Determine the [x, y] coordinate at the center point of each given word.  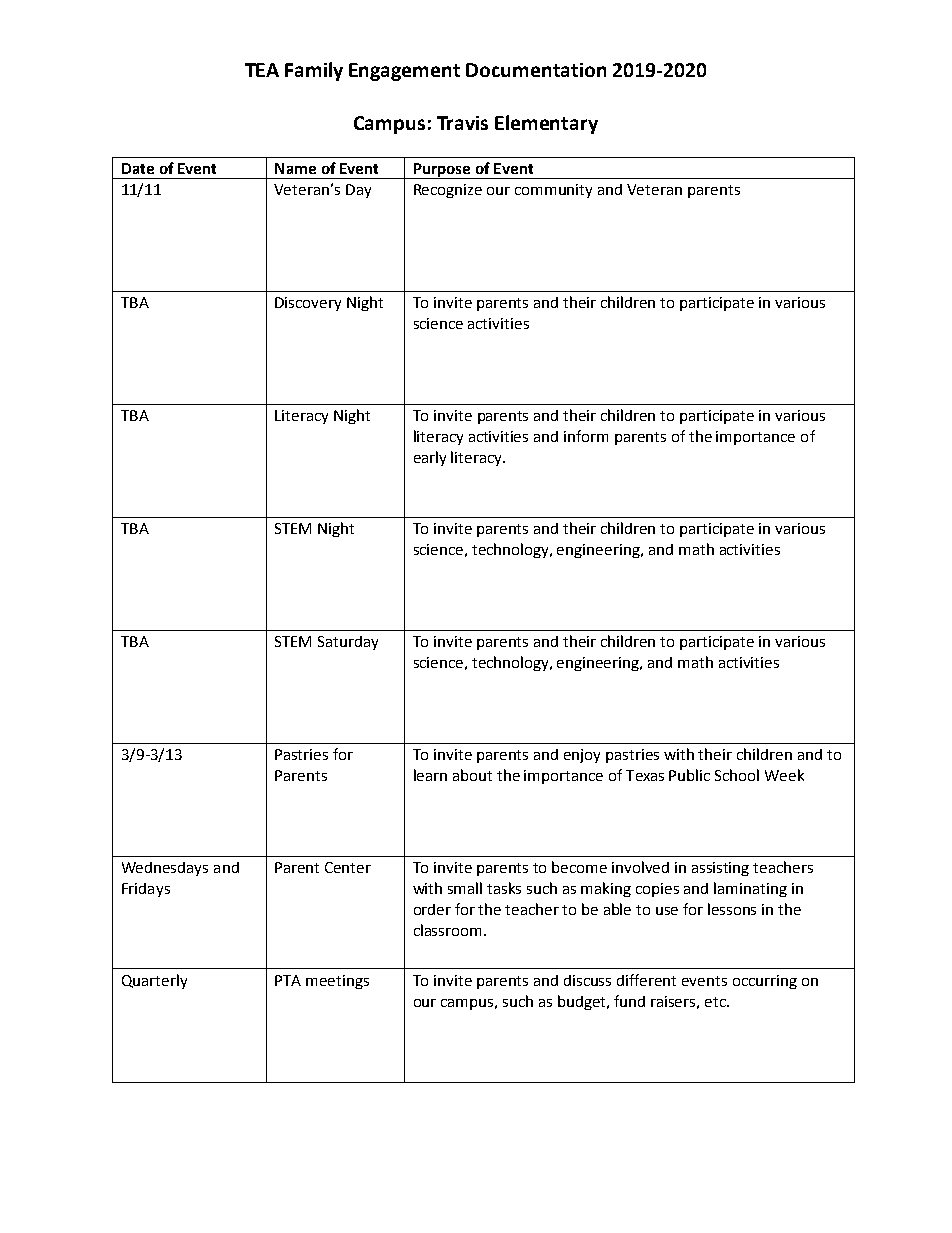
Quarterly [154, 981]
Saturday [348, 643]
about [472, 775]
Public [689, 775]
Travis [462, 123]
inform [586, 436]
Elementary [546, 124]
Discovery [308, 304]
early [430, 458]
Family [314, 71]
